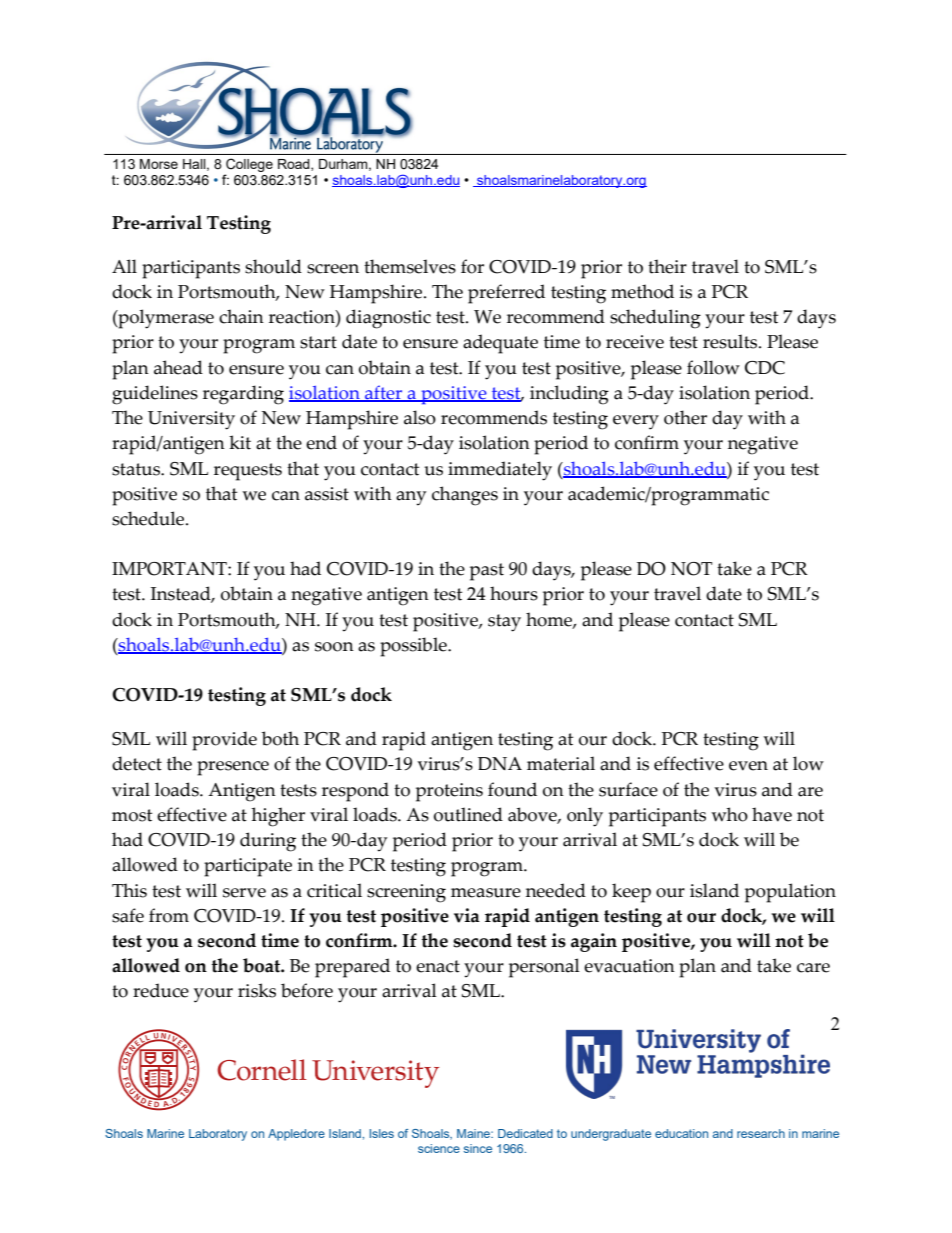  Describe the element at coordinates (382, 1133) in the image. I see `Isles` at that location.
